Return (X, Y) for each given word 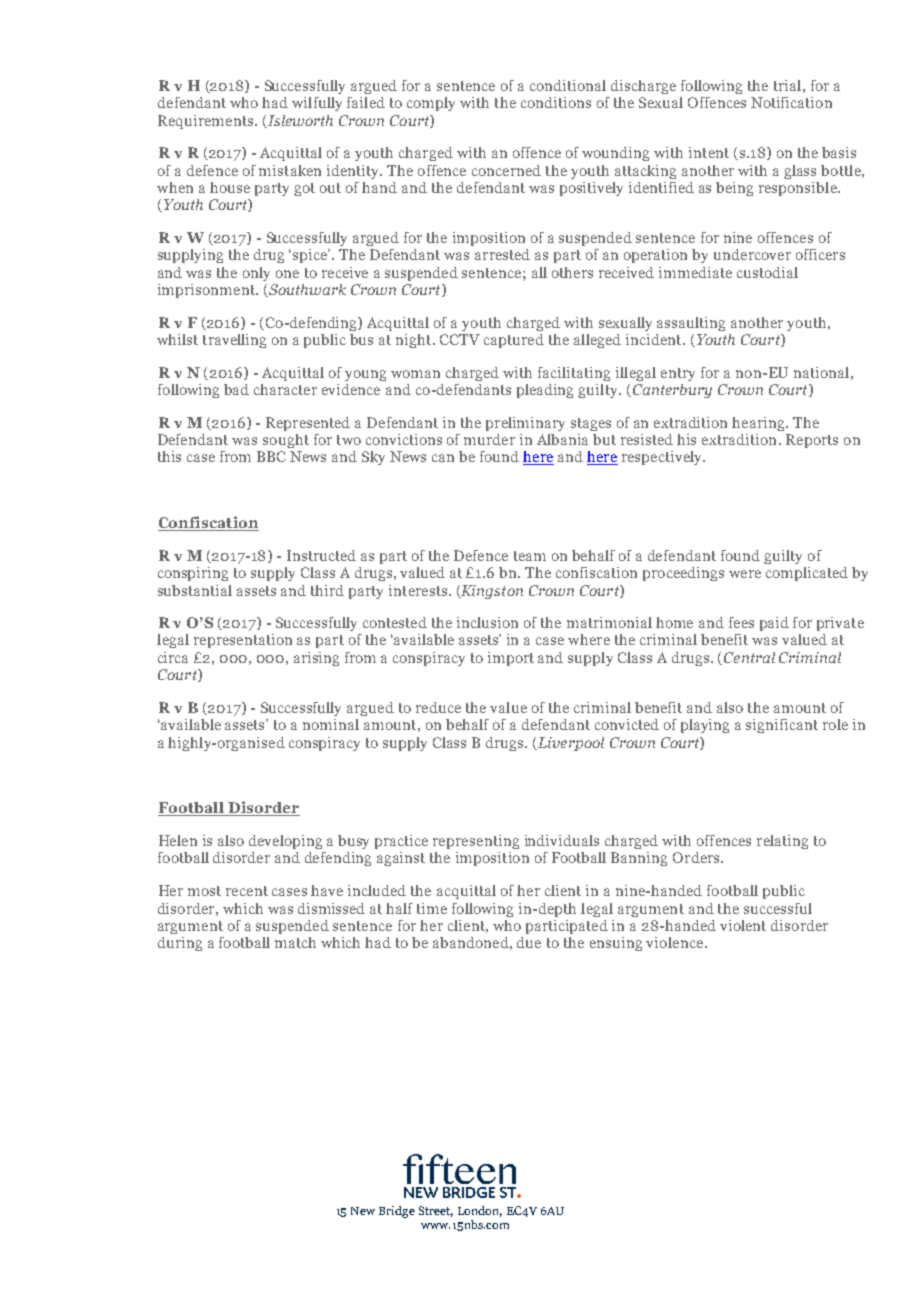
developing (285, 842)
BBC (271, 456)
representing (476, 842)
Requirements (207, 122)
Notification (791, 102)
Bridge (397, 1212)
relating (782, 842)
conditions (556, 102)
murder (489, 439)
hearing (760, 424)
